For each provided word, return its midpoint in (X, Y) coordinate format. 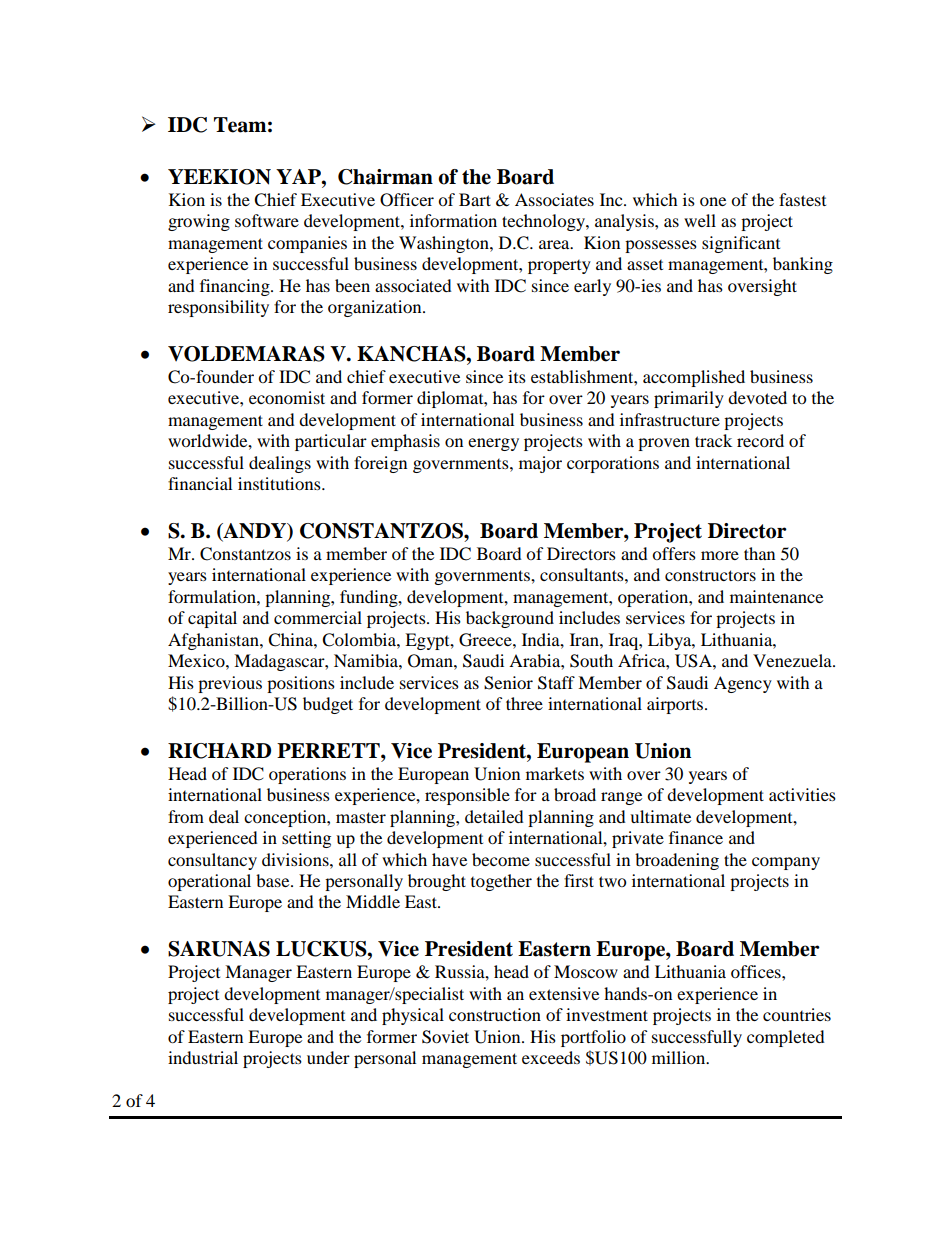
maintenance (776, 596)
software (267, 220)
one (713, 201)
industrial (203, 1057)
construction (495, 1014)
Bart (475, 199)
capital (212, 619)
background (510, 619)
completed (786, 1038)
